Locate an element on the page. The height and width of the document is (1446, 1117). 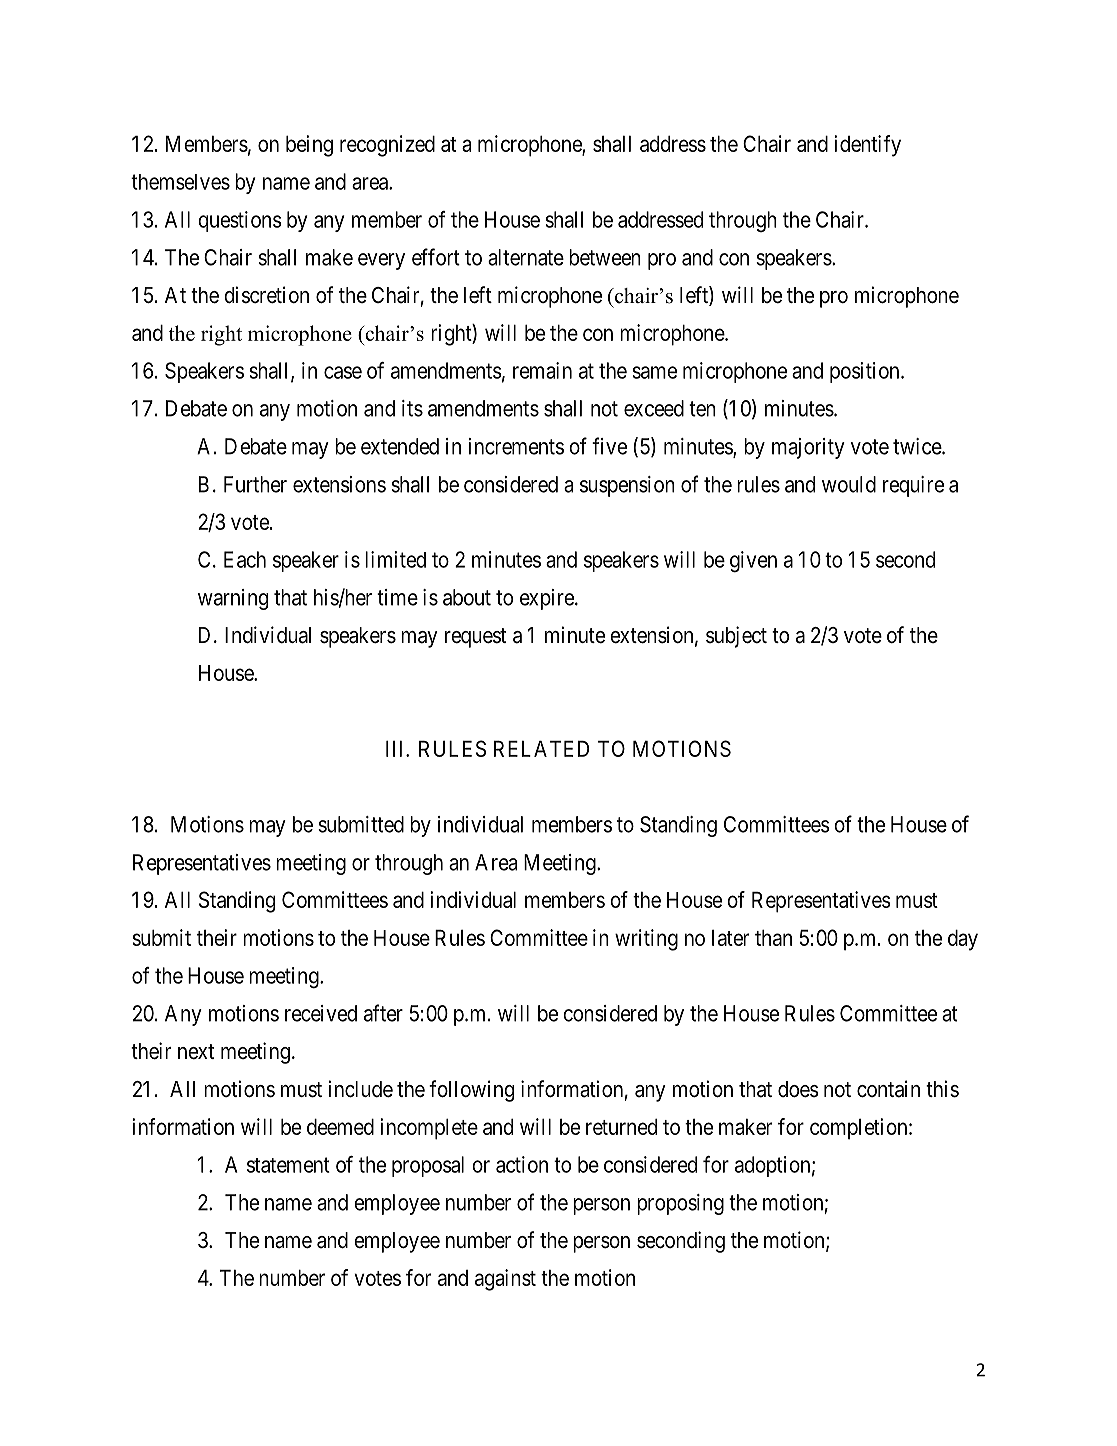
statement is located at coordinates (288, 1165).
